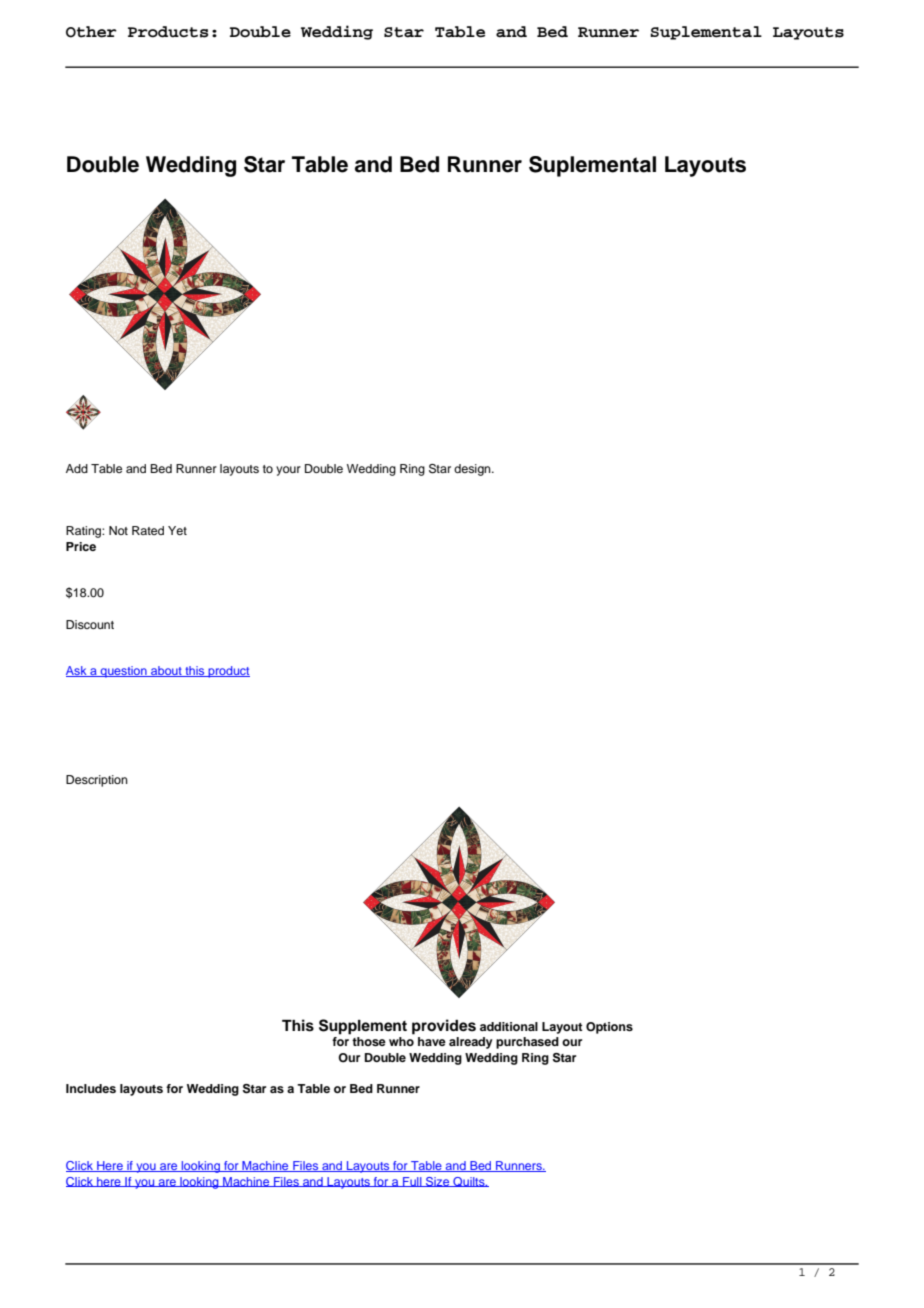 This page has width=924, height=1308. What do you see at coordinates (91, 1088) in the page?
I see `Includes` at bounding box center [91, 1088].
